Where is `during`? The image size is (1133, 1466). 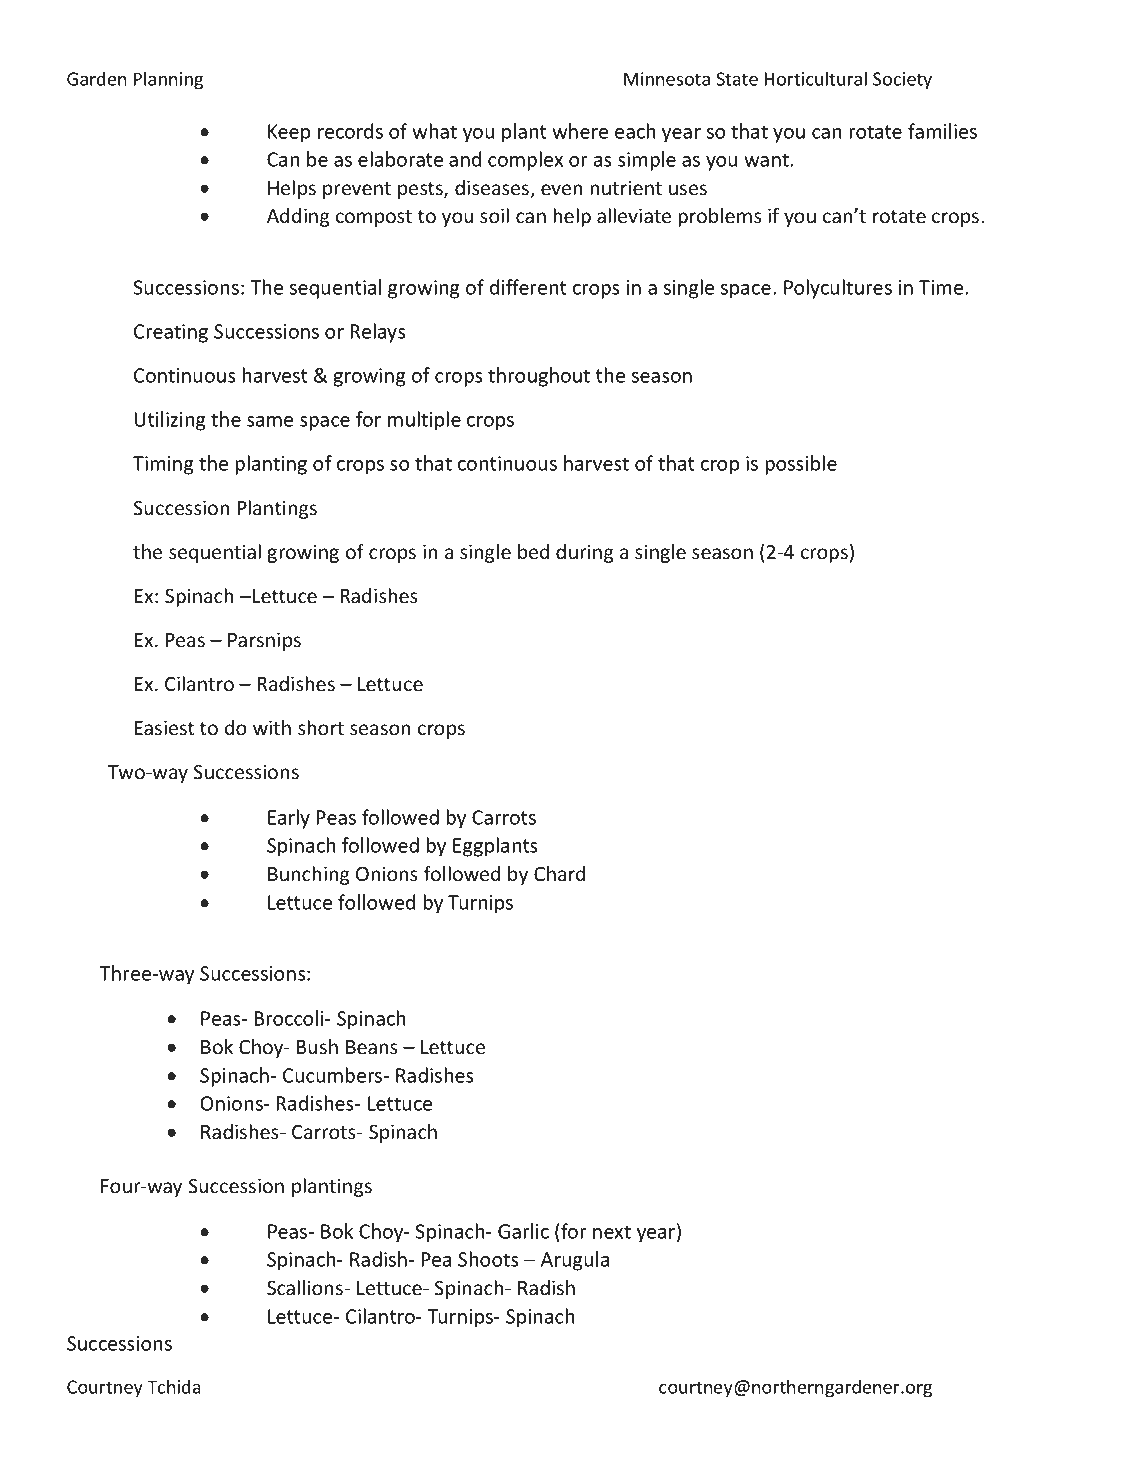 during is located at coordinates (585, 553).
